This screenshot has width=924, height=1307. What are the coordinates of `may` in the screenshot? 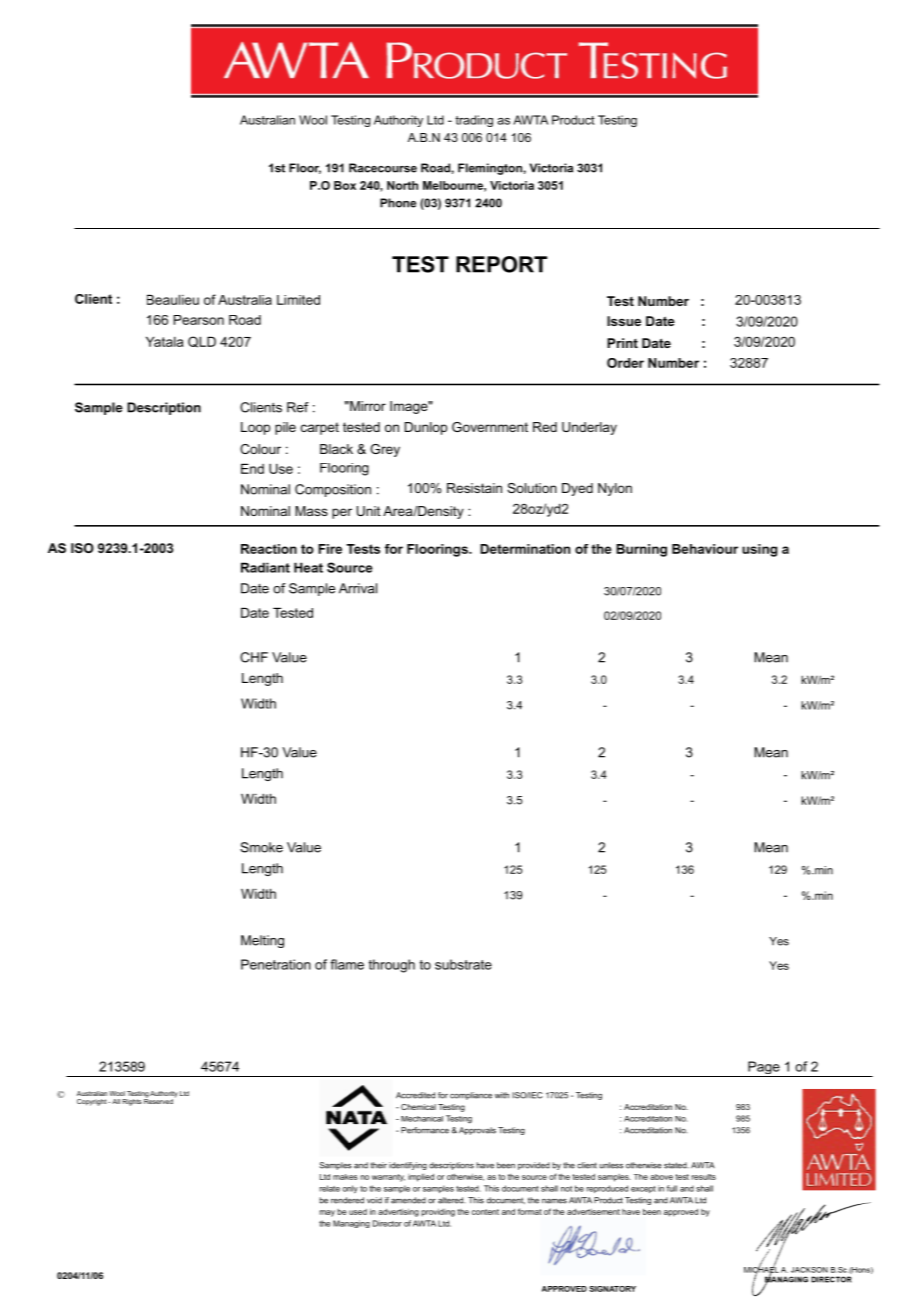 It's located at (327, 1213).
